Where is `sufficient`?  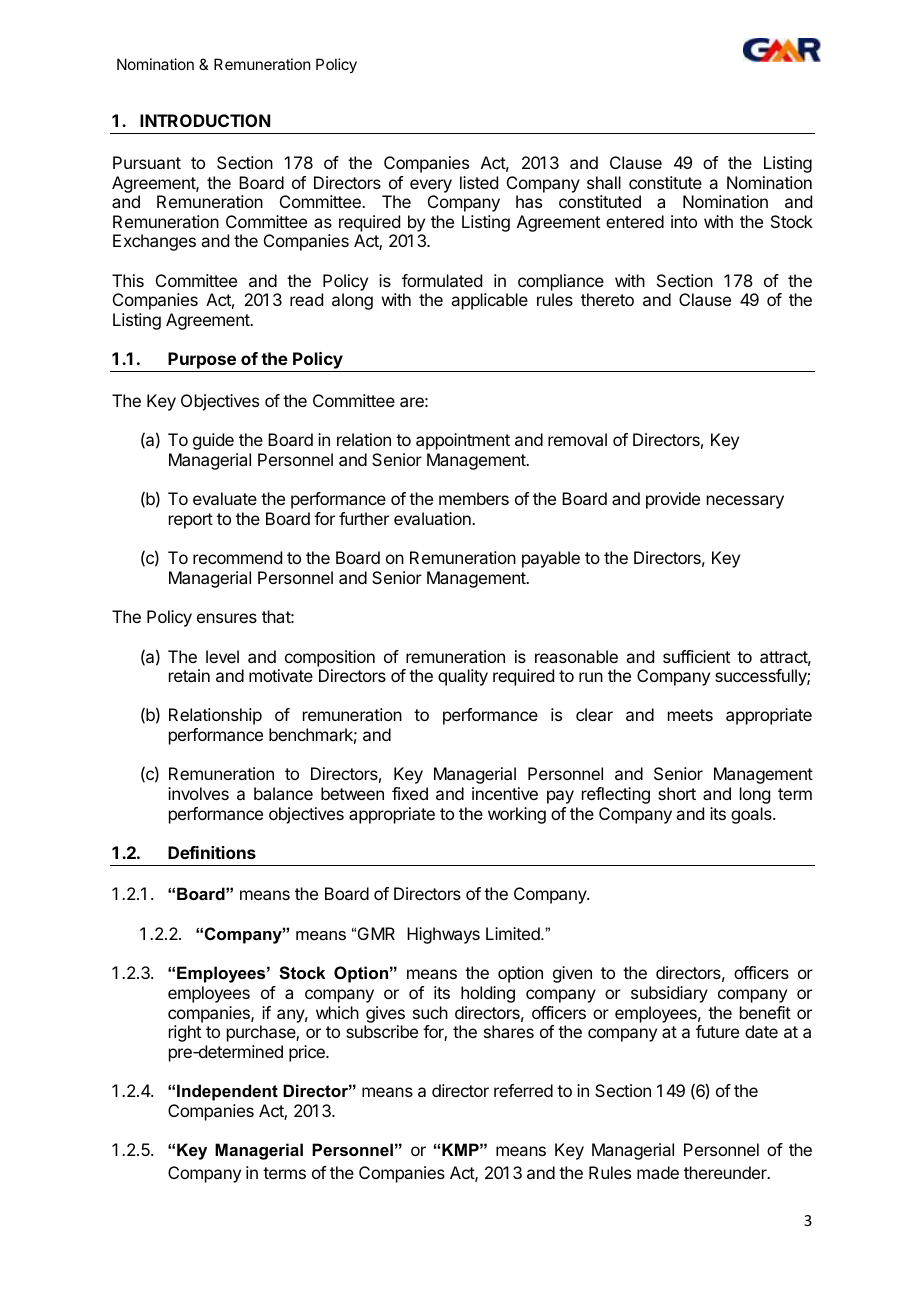
sufficient is located at coordinates (696, 656).
